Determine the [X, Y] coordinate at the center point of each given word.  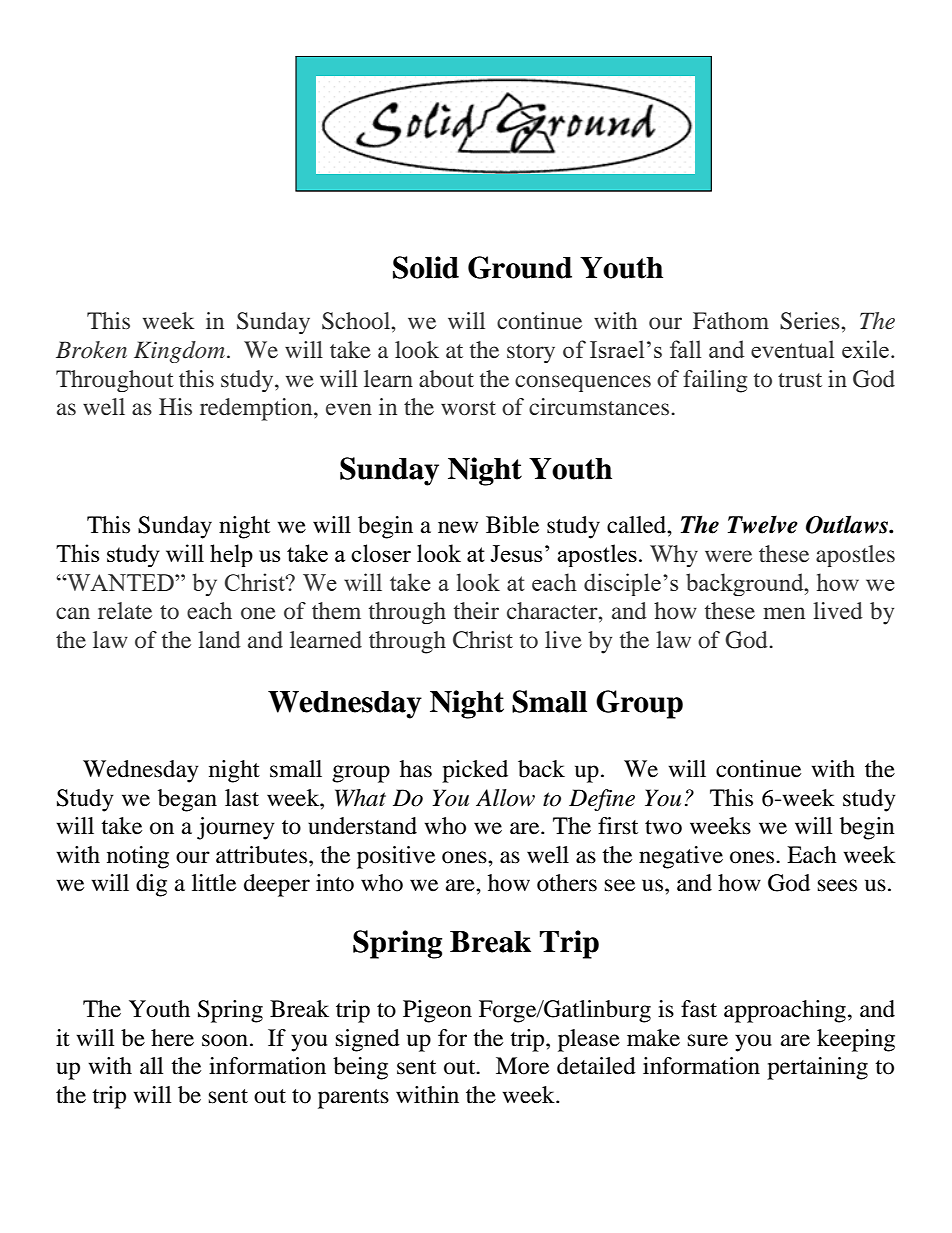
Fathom [731, 320]
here [172, 1038]
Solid [426, 267]
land [219, 640]
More [522, 1066]
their [476, 610]
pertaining [817, 1068]
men [784, 613]
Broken [91, 350]
